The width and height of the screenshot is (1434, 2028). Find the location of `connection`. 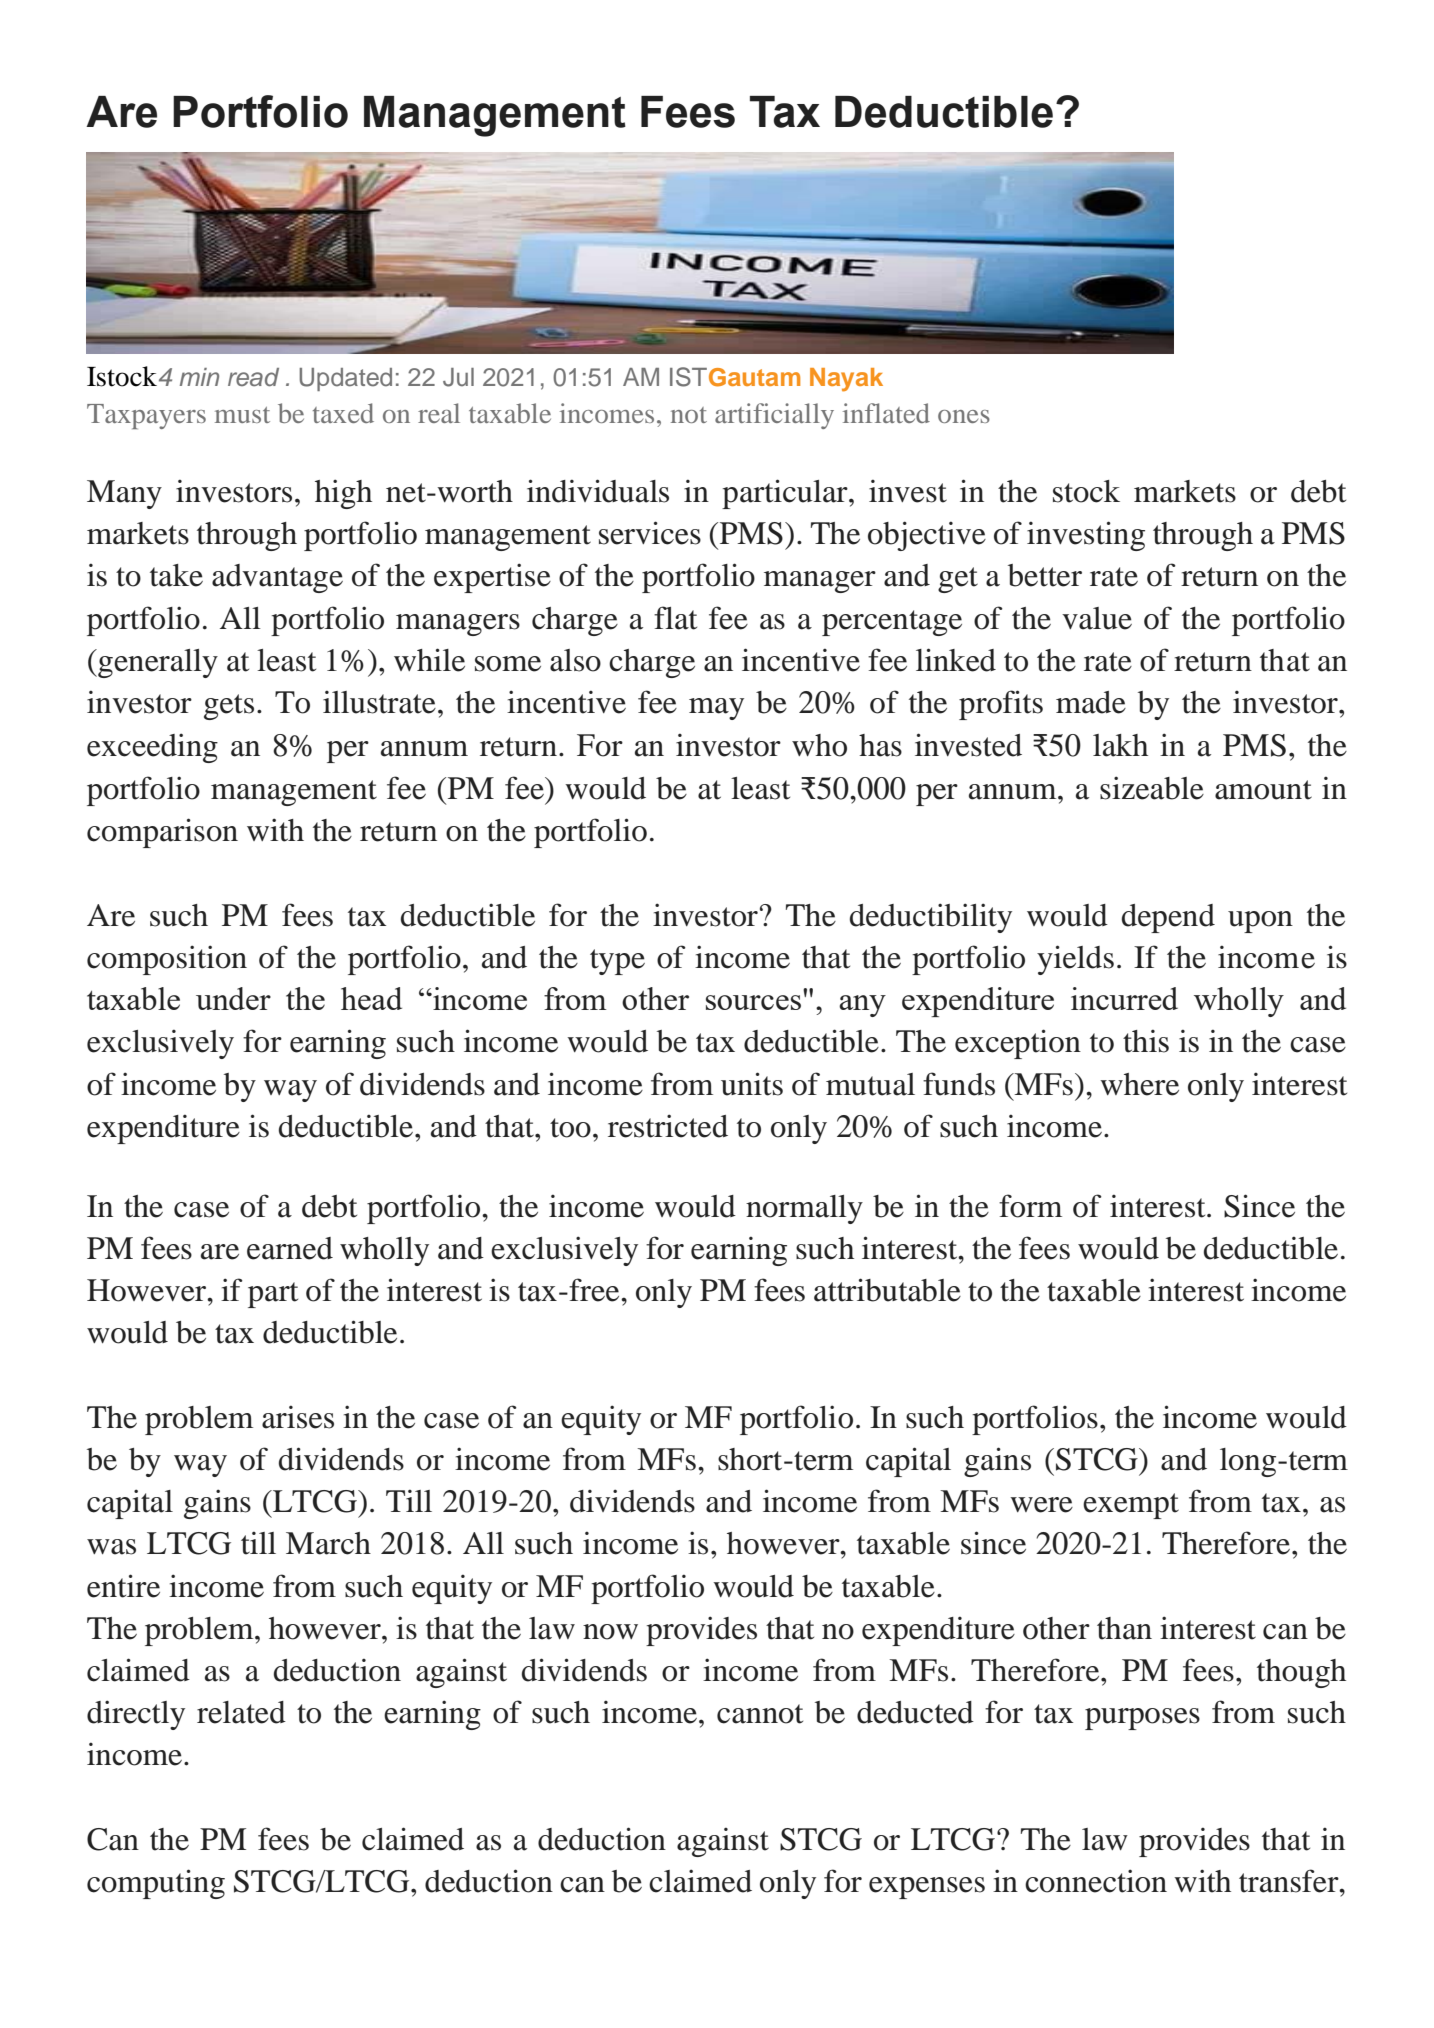

connection is located at coordinates (1096, 1881).
